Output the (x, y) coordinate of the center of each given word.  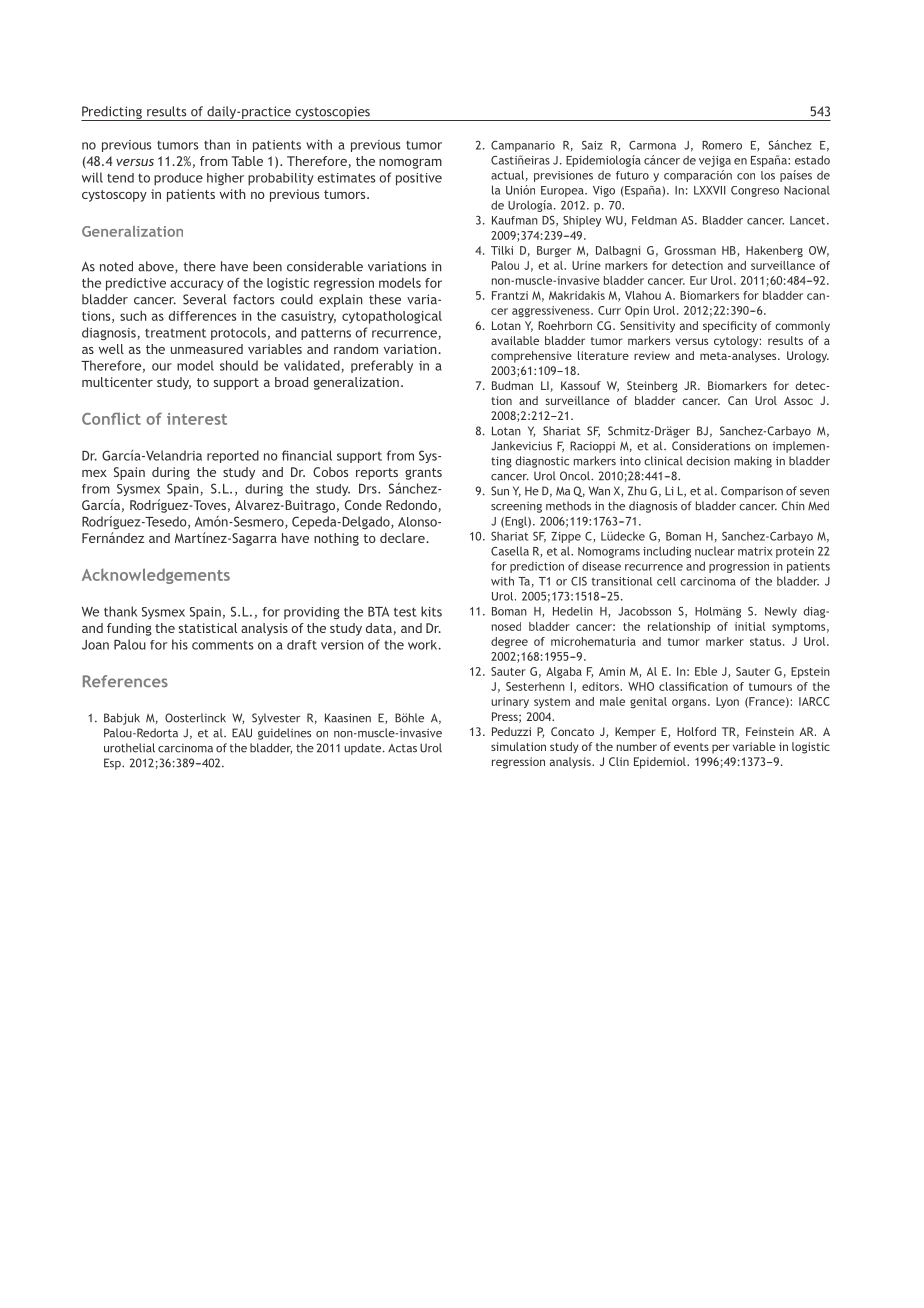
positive (419, 179)
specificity (730, 327)
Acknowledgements (156, 576)
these (385, 299)
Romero (722, 145)
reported (233, 456)
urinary (510, 702)
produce (178, 179)
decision (708, 461)
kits (431, 611)
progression (739, 567)
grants (423, 474)
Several (205, 299)
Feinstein (770, 731)
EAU (242, 733)
